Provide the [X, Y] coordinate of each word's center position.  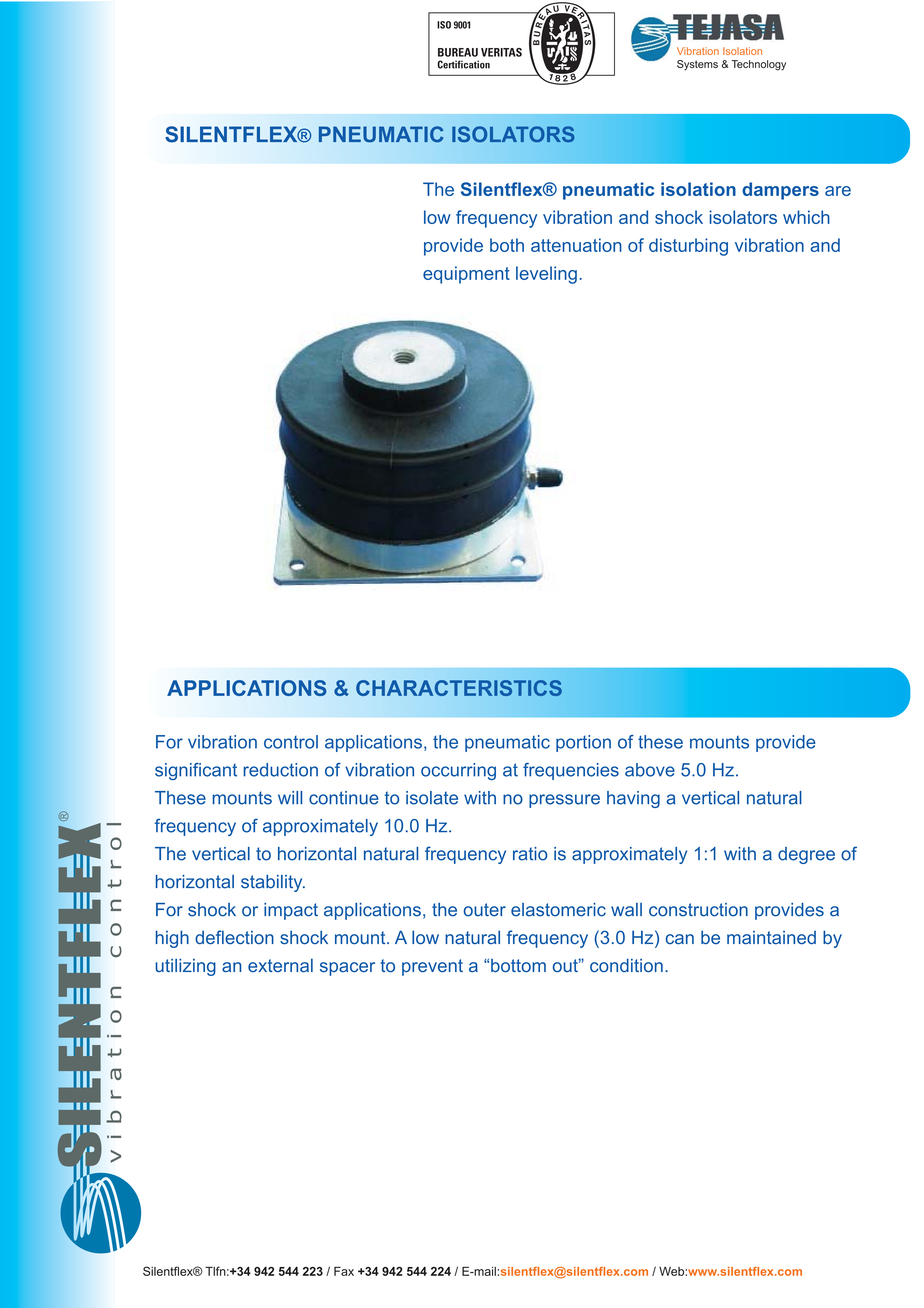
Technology [758, 65]
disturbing [688, 247]
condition [626, 965]
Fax [344, 1271]
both [507, 245]
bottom [518, 965]
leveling [546, 275]
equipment [466, 275]
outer [485, 910]
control [291, 742]
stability [273, 883]
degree [806, 855]
